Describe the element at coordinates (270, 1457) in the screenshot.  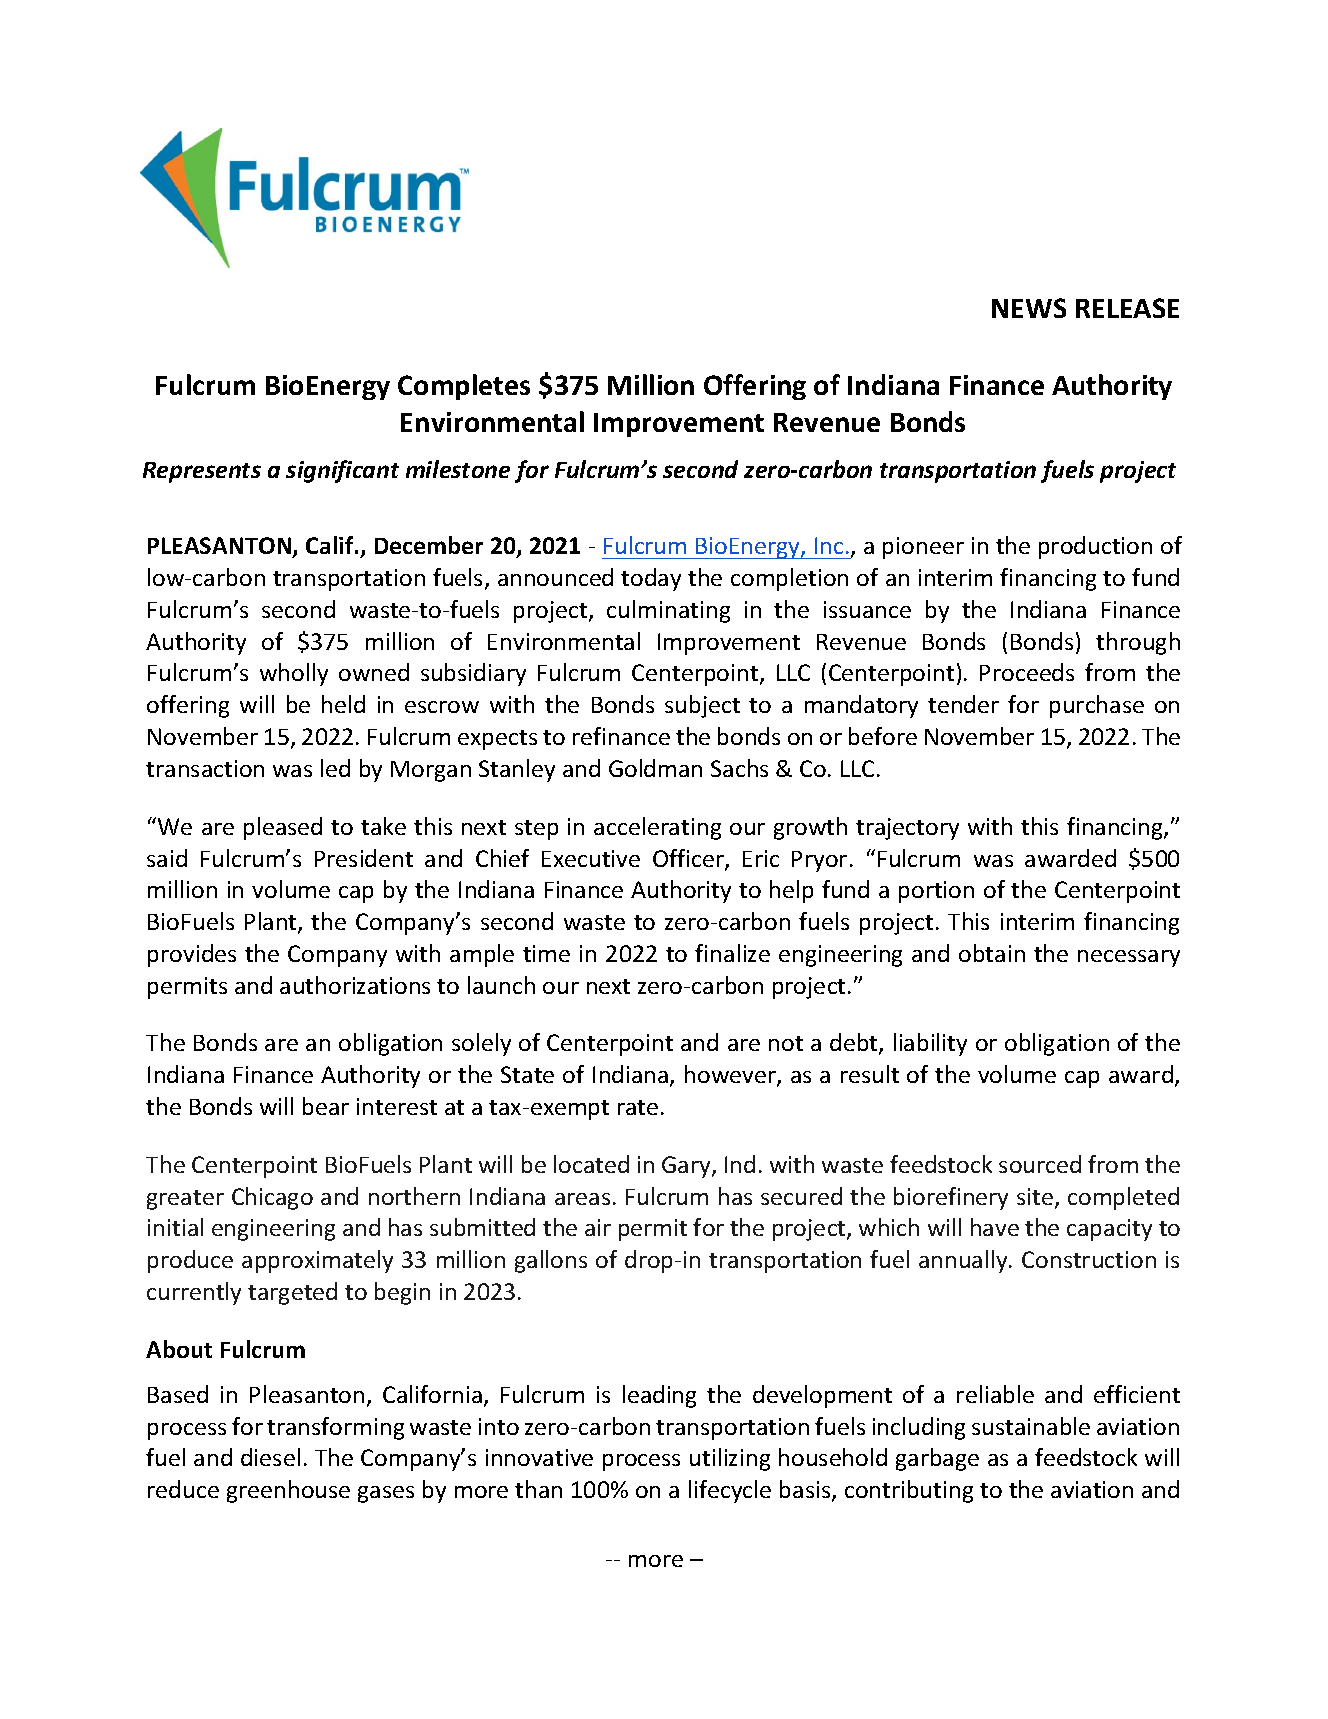
I see `diesel` at that location.
